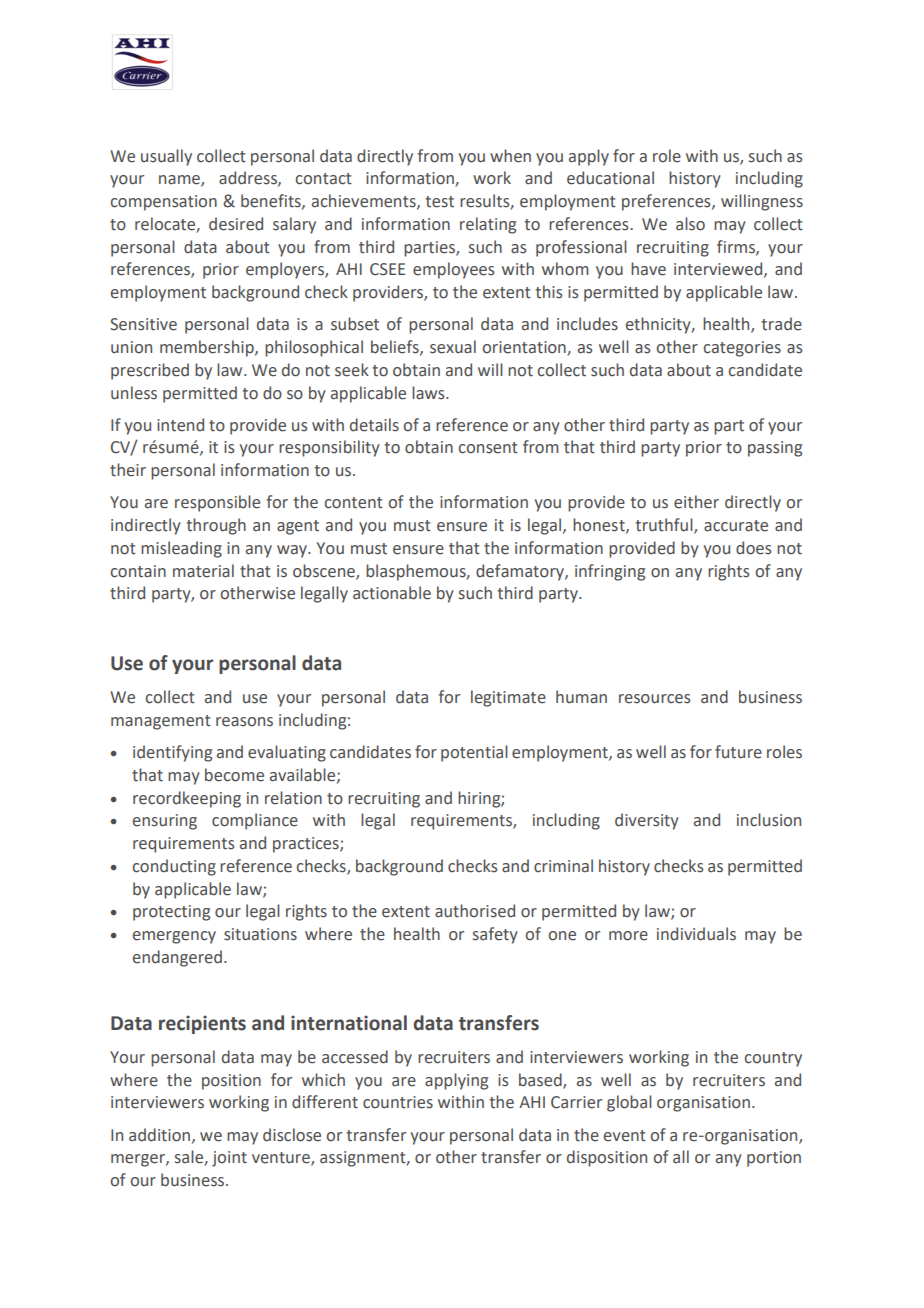 The width and height of the screenshot is (924, 1308). What do you see at coordinates (654, 699) in the screenshot?
I see `resources` at bounding box center [654, 699].
